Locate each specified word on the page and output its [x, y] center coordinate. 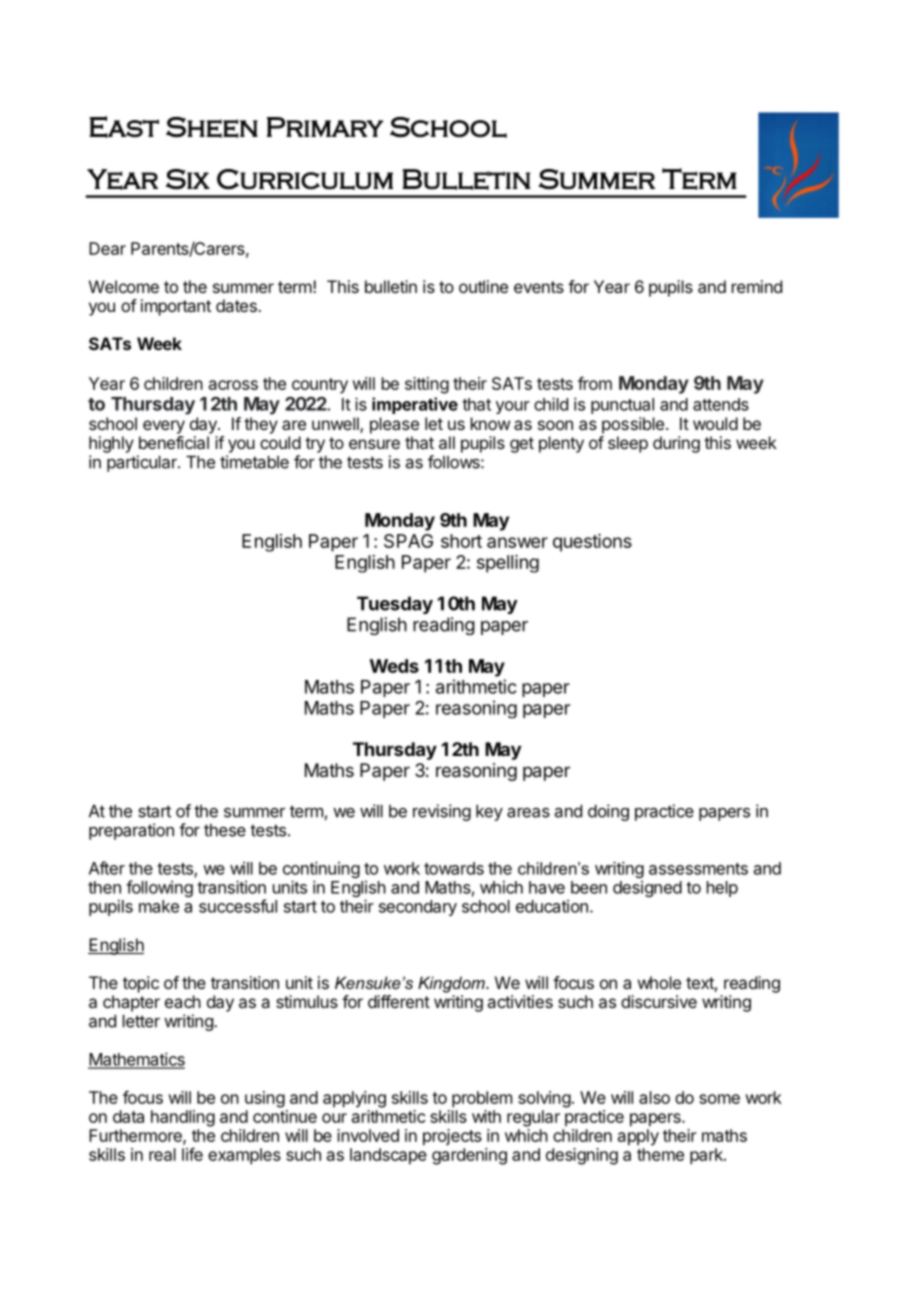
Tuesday [395, 605]
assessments [698, 869]
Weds [394, 666]
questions [592, 543]
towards [454, 868]
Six [188, 179]
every [164, 427]
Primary [325, 127]
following [159, 888]
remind [757, 286]
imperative [415, 405]
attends [721, 404]
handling [183, 1118]
